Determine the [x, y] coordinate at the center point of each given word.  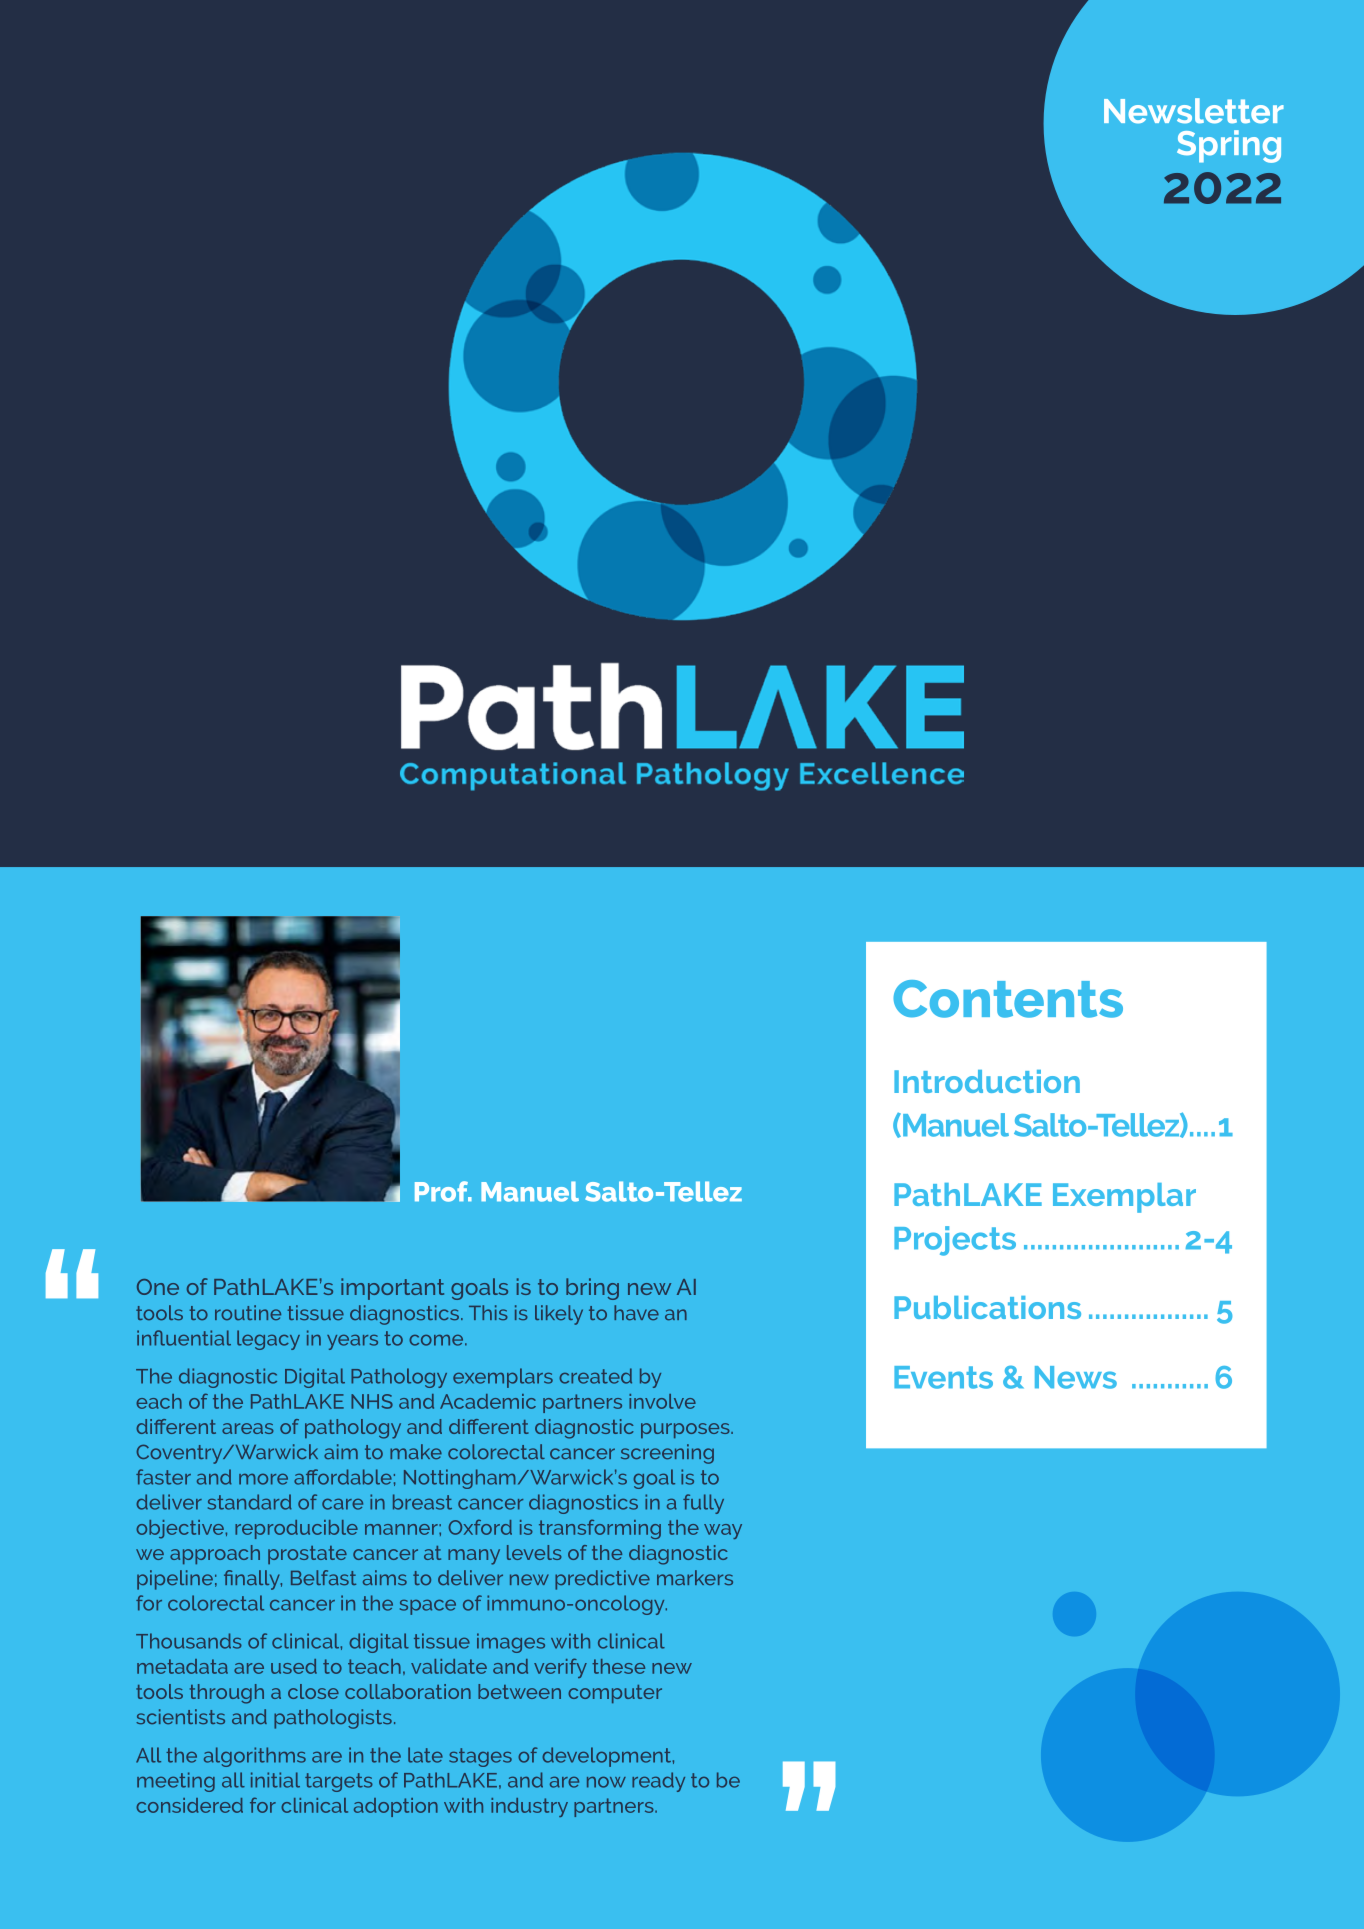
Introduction [987, 1081]
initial [275, 1780]
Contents [1008, 999]
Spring [1229, 146]
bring [592, 1289]
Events [943, 1377]
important [392, 1289]
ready [658, 1782]
